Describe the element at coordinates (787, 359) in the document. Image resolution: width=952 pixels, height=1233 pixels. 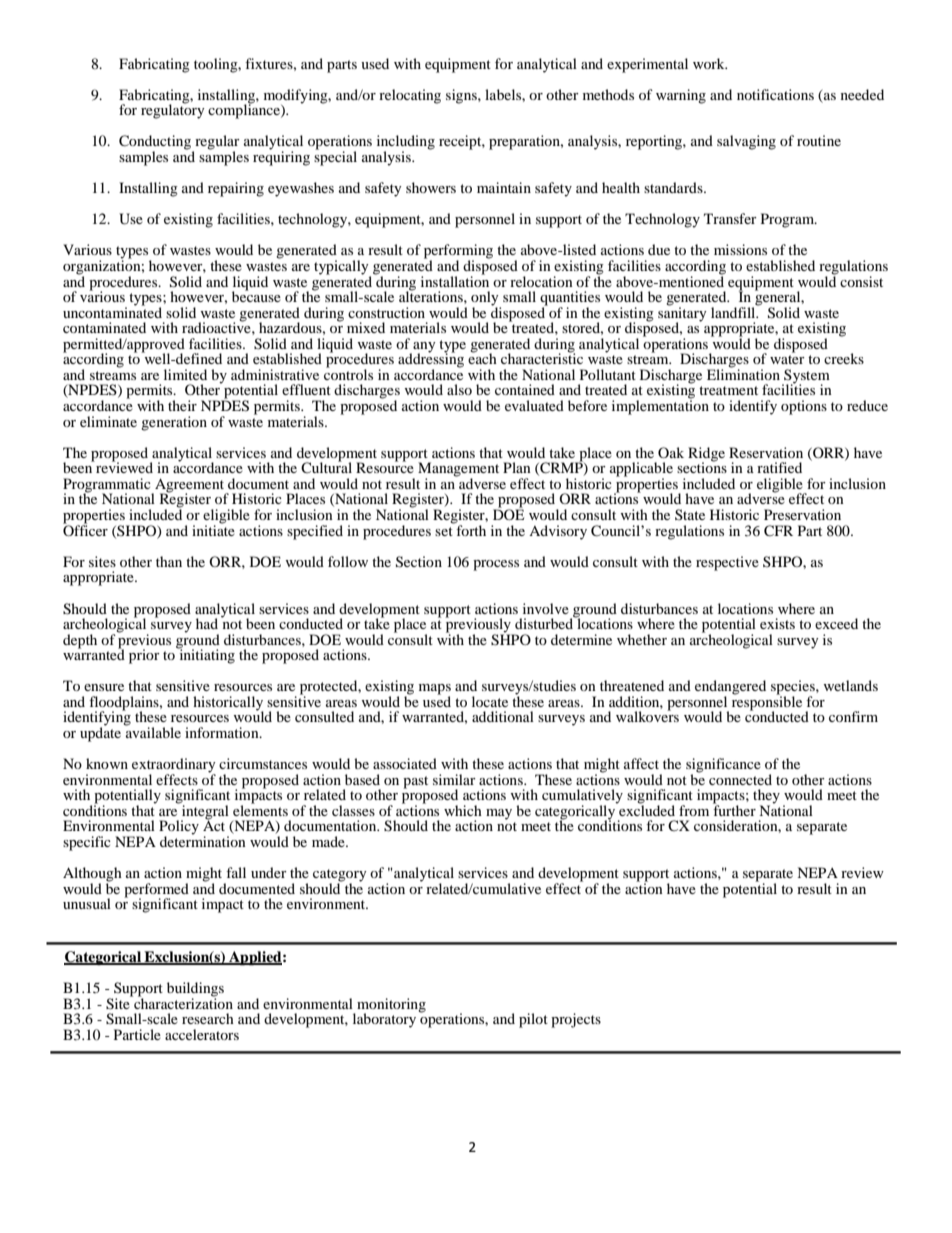
I see `water` at that location.
